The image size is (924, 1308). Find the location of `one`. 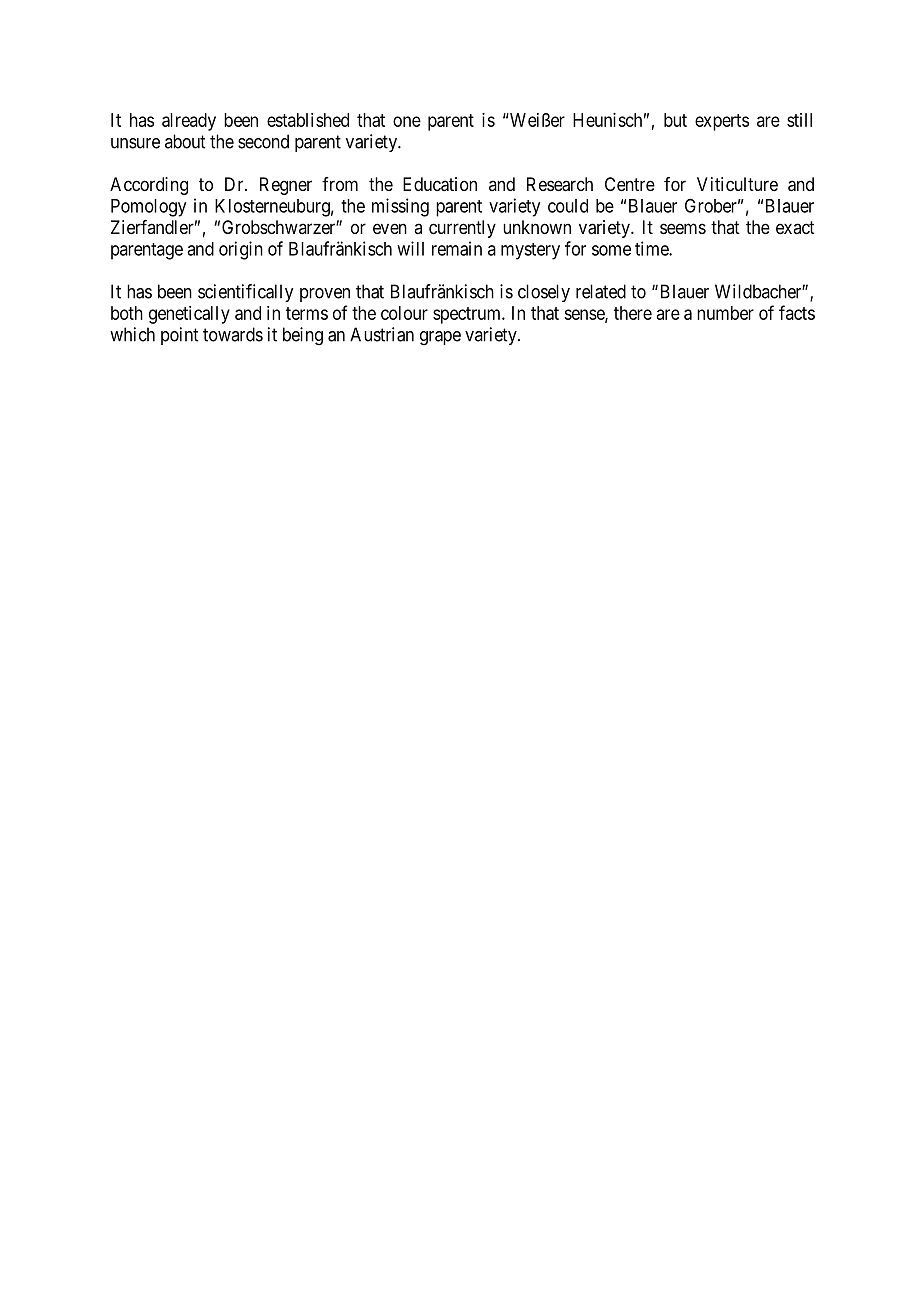

one is located at coordinates (407, 121).
